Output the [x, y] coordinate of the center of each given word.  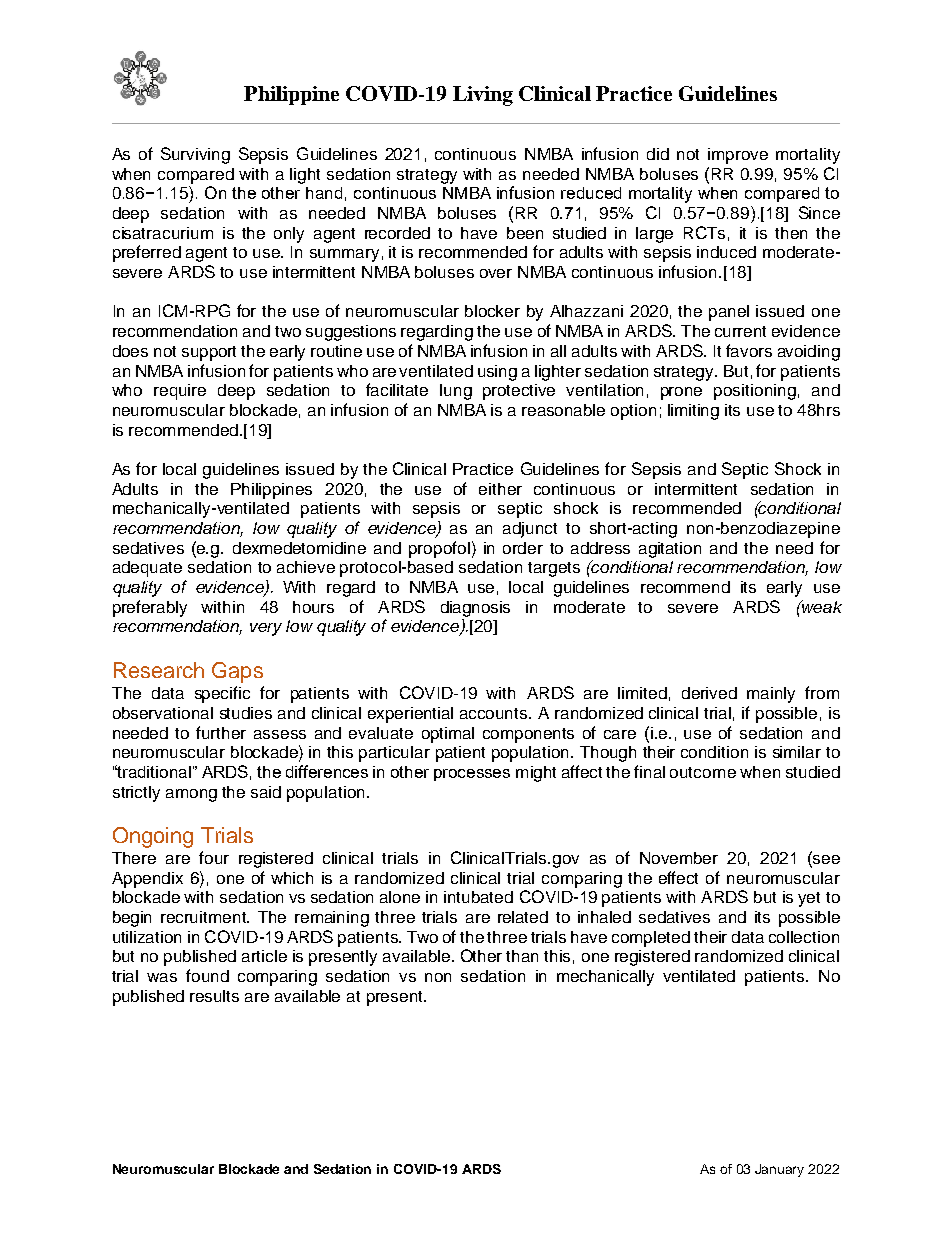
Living [483, 96]
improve [738, 156]
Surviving [195, 155]
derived [709, 693]
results [214, 996]
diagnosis [475, 609]
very [266, 629]
